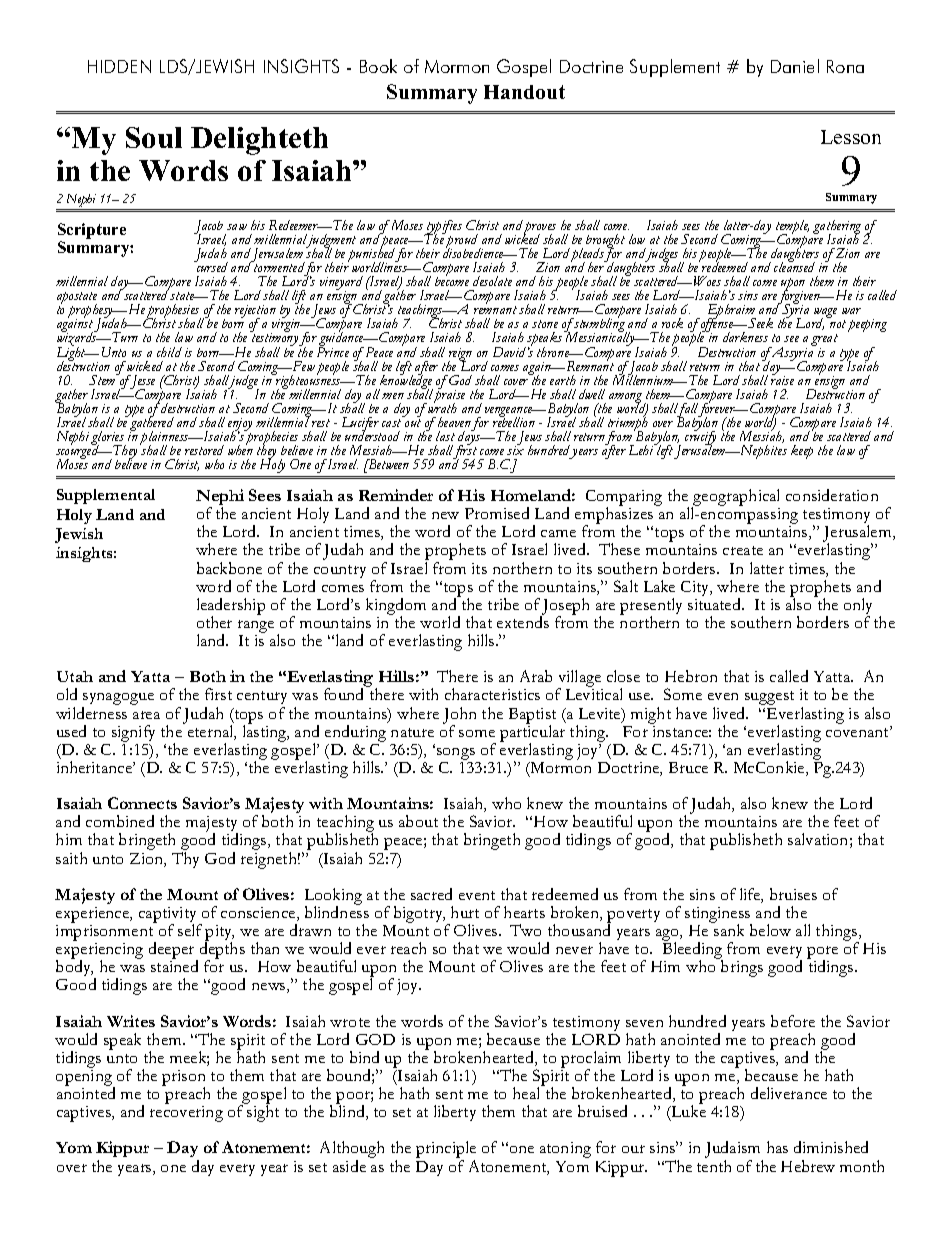  What do you see at coordinates (456, 754) in the screenshot?
I see `songs` at bounding box center [456, 754].
